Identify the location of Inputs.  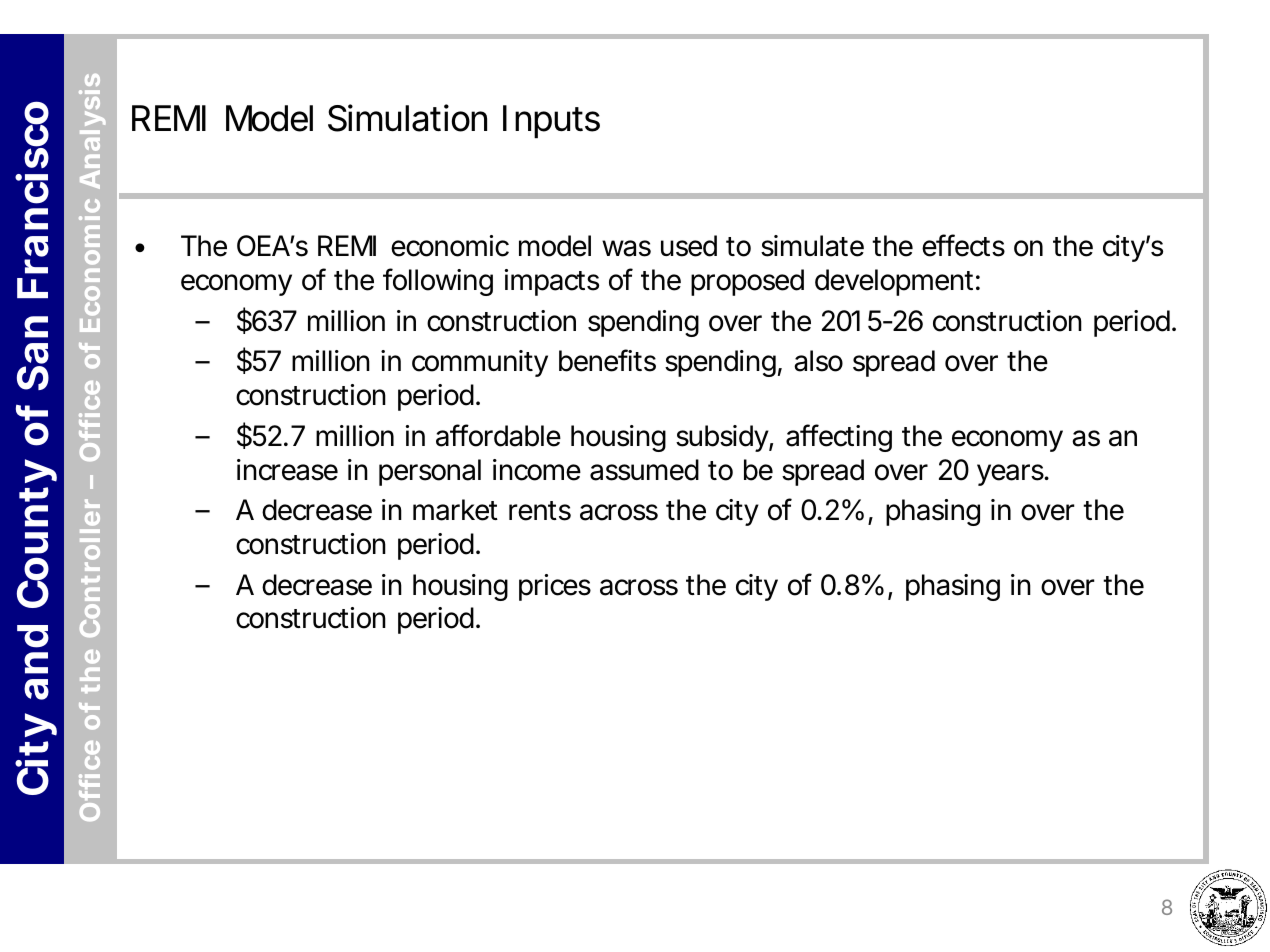
(551, 122).
